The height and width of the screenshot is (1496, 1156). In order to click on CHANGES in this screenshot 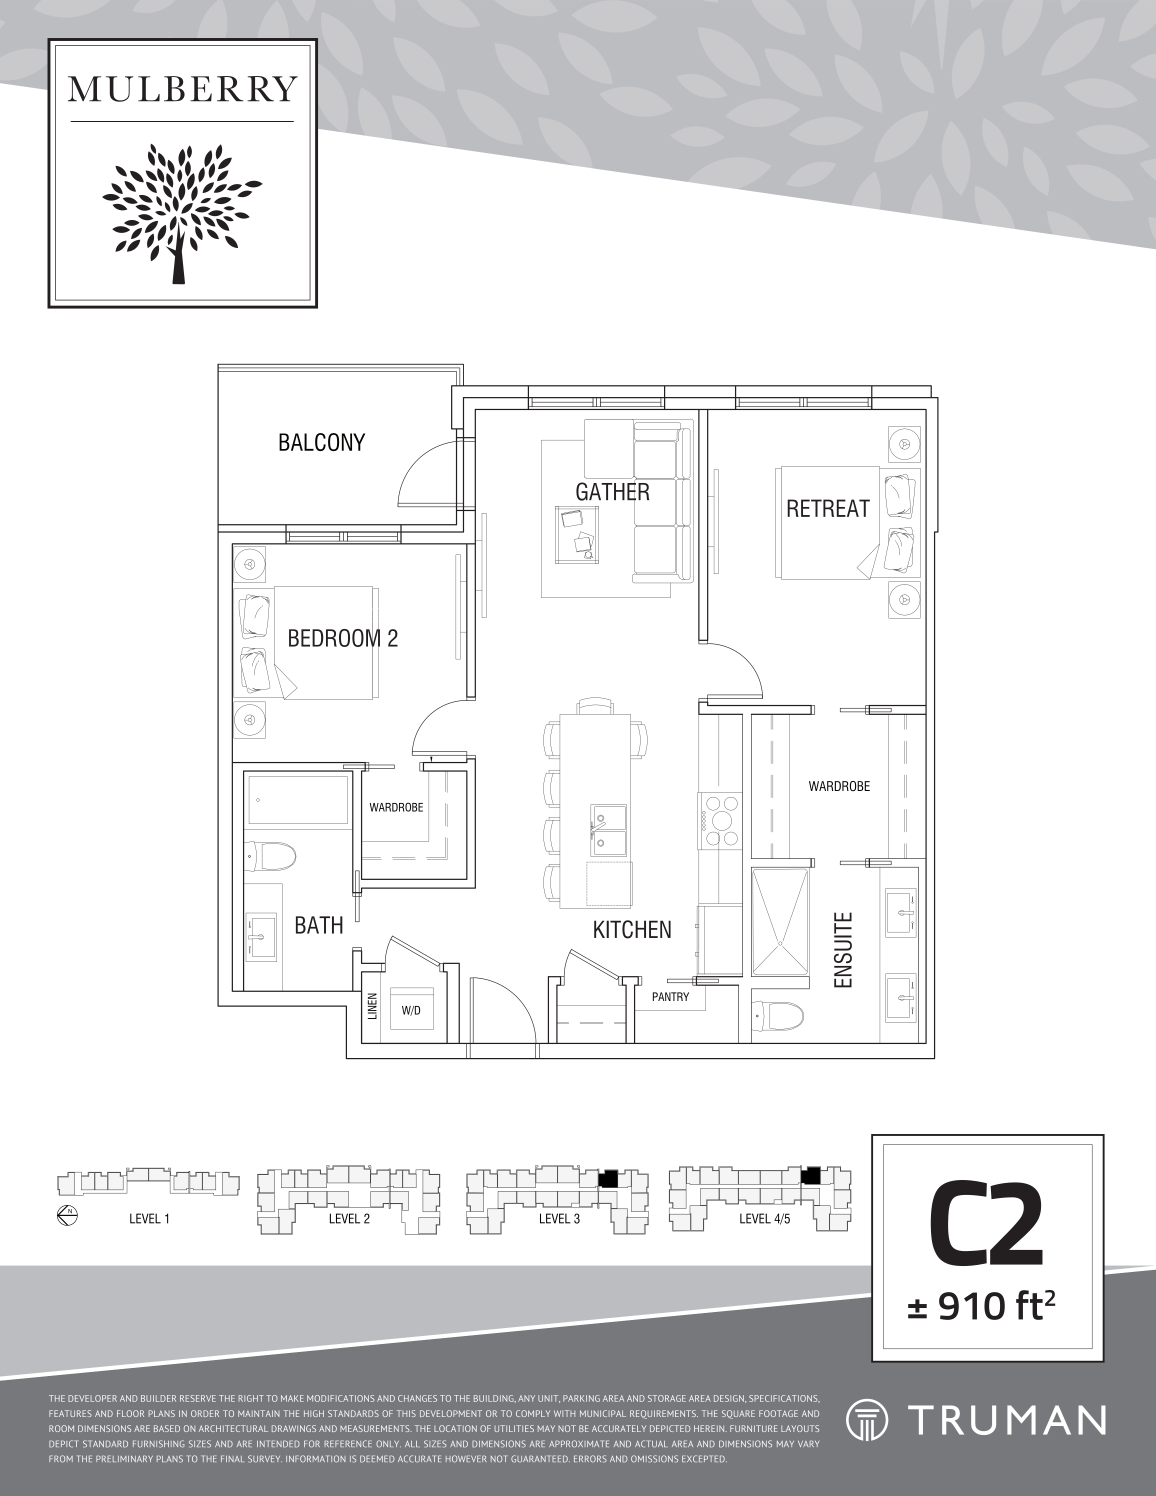, I will do `click(417, 1398)`.
